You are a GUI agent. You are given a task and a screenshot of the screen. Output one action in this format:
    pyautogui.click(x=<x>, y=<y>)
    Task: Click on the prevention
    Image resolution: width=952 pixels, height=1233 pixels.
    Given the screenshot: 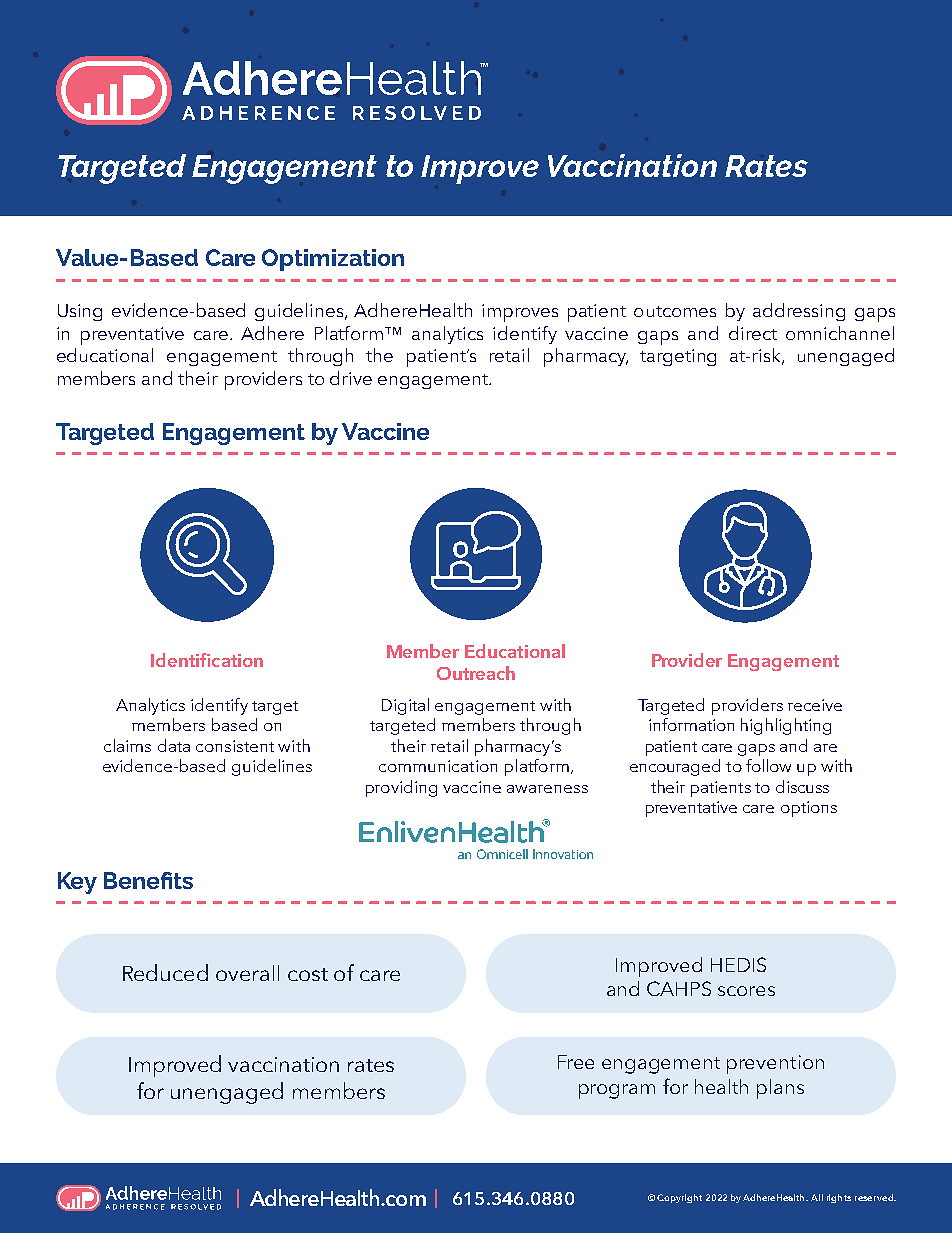 What is the action you would take?
    pyautogui.click(x=775, y=1064)
